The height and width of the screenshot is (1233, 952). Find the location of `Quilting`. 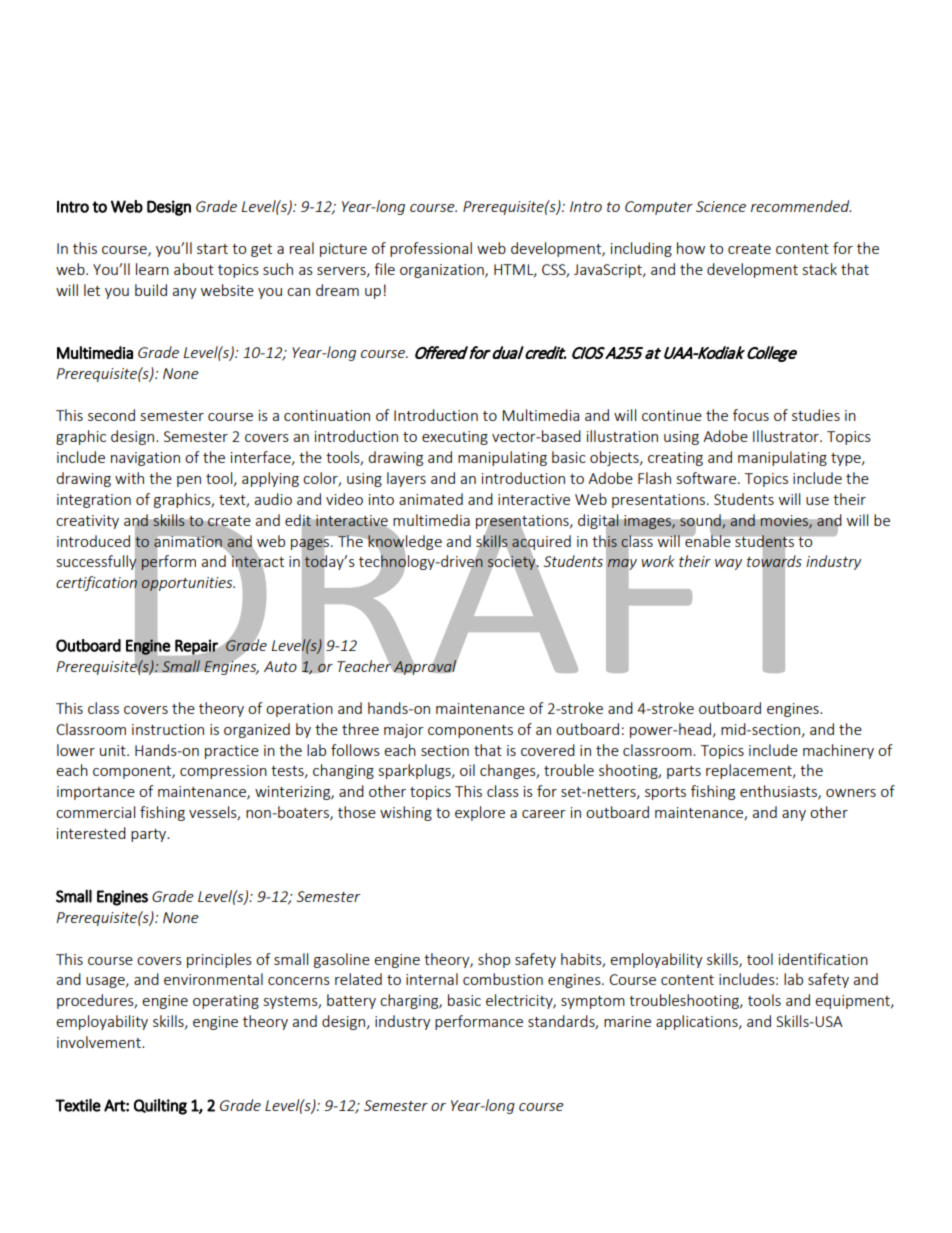

Quilting is located at coordinates (160, 1107).
